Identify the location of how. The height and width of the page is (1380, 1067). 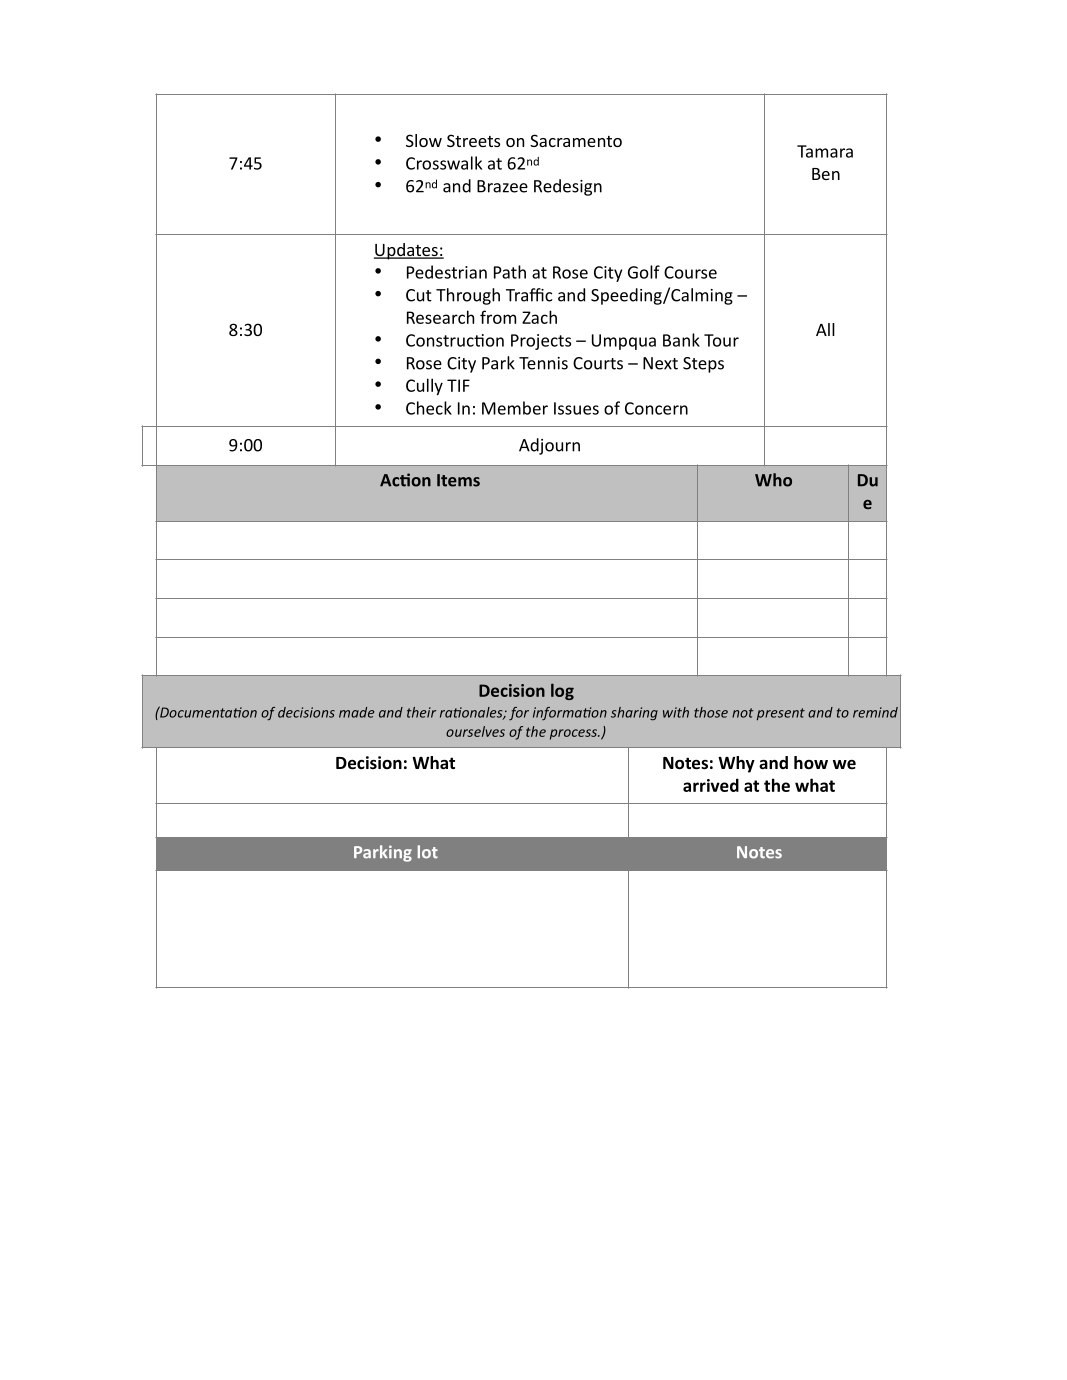
(811, 763).
